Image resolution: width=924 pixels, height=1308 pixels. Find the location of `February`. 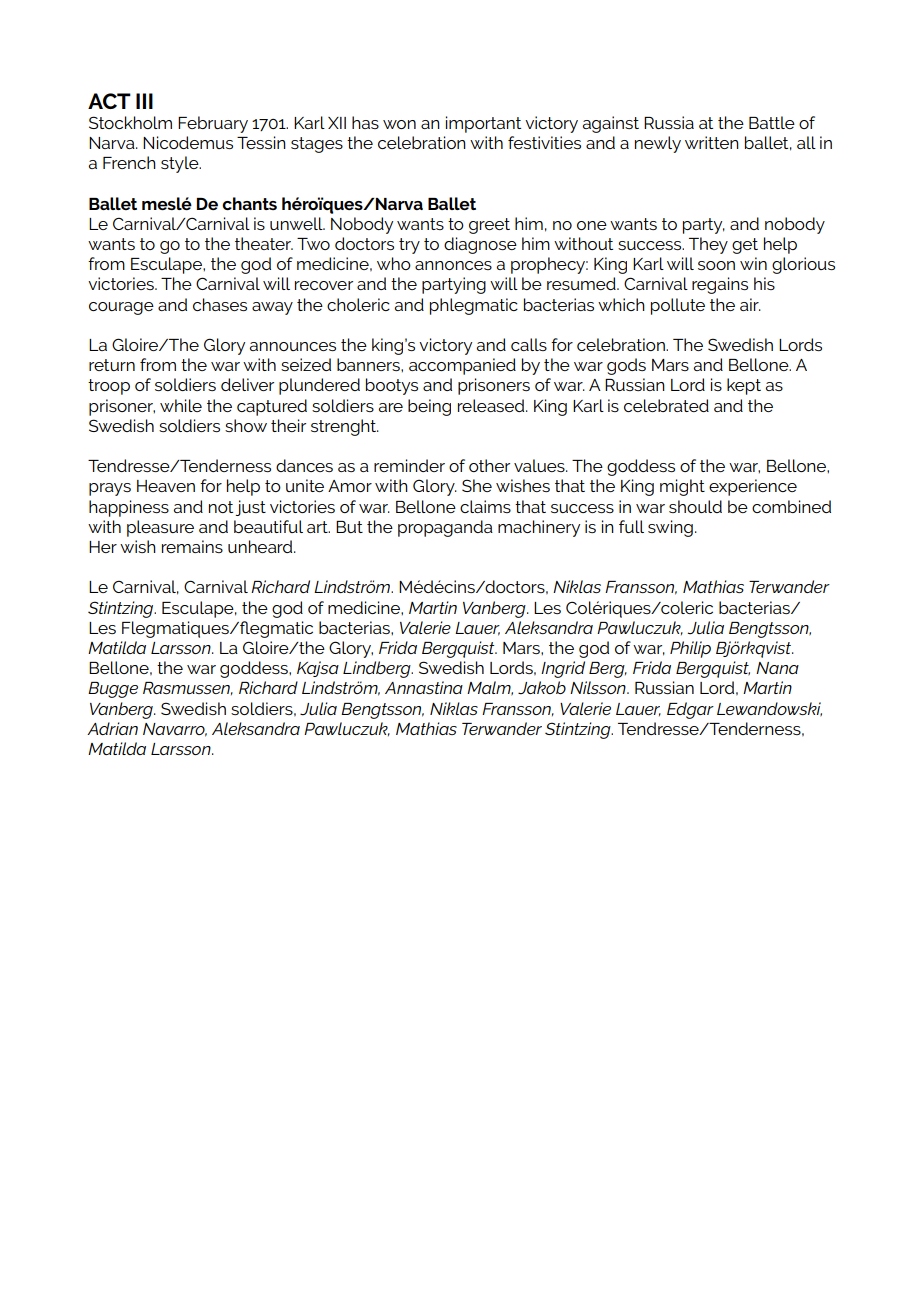

February is located at coordinates (213, 124).
